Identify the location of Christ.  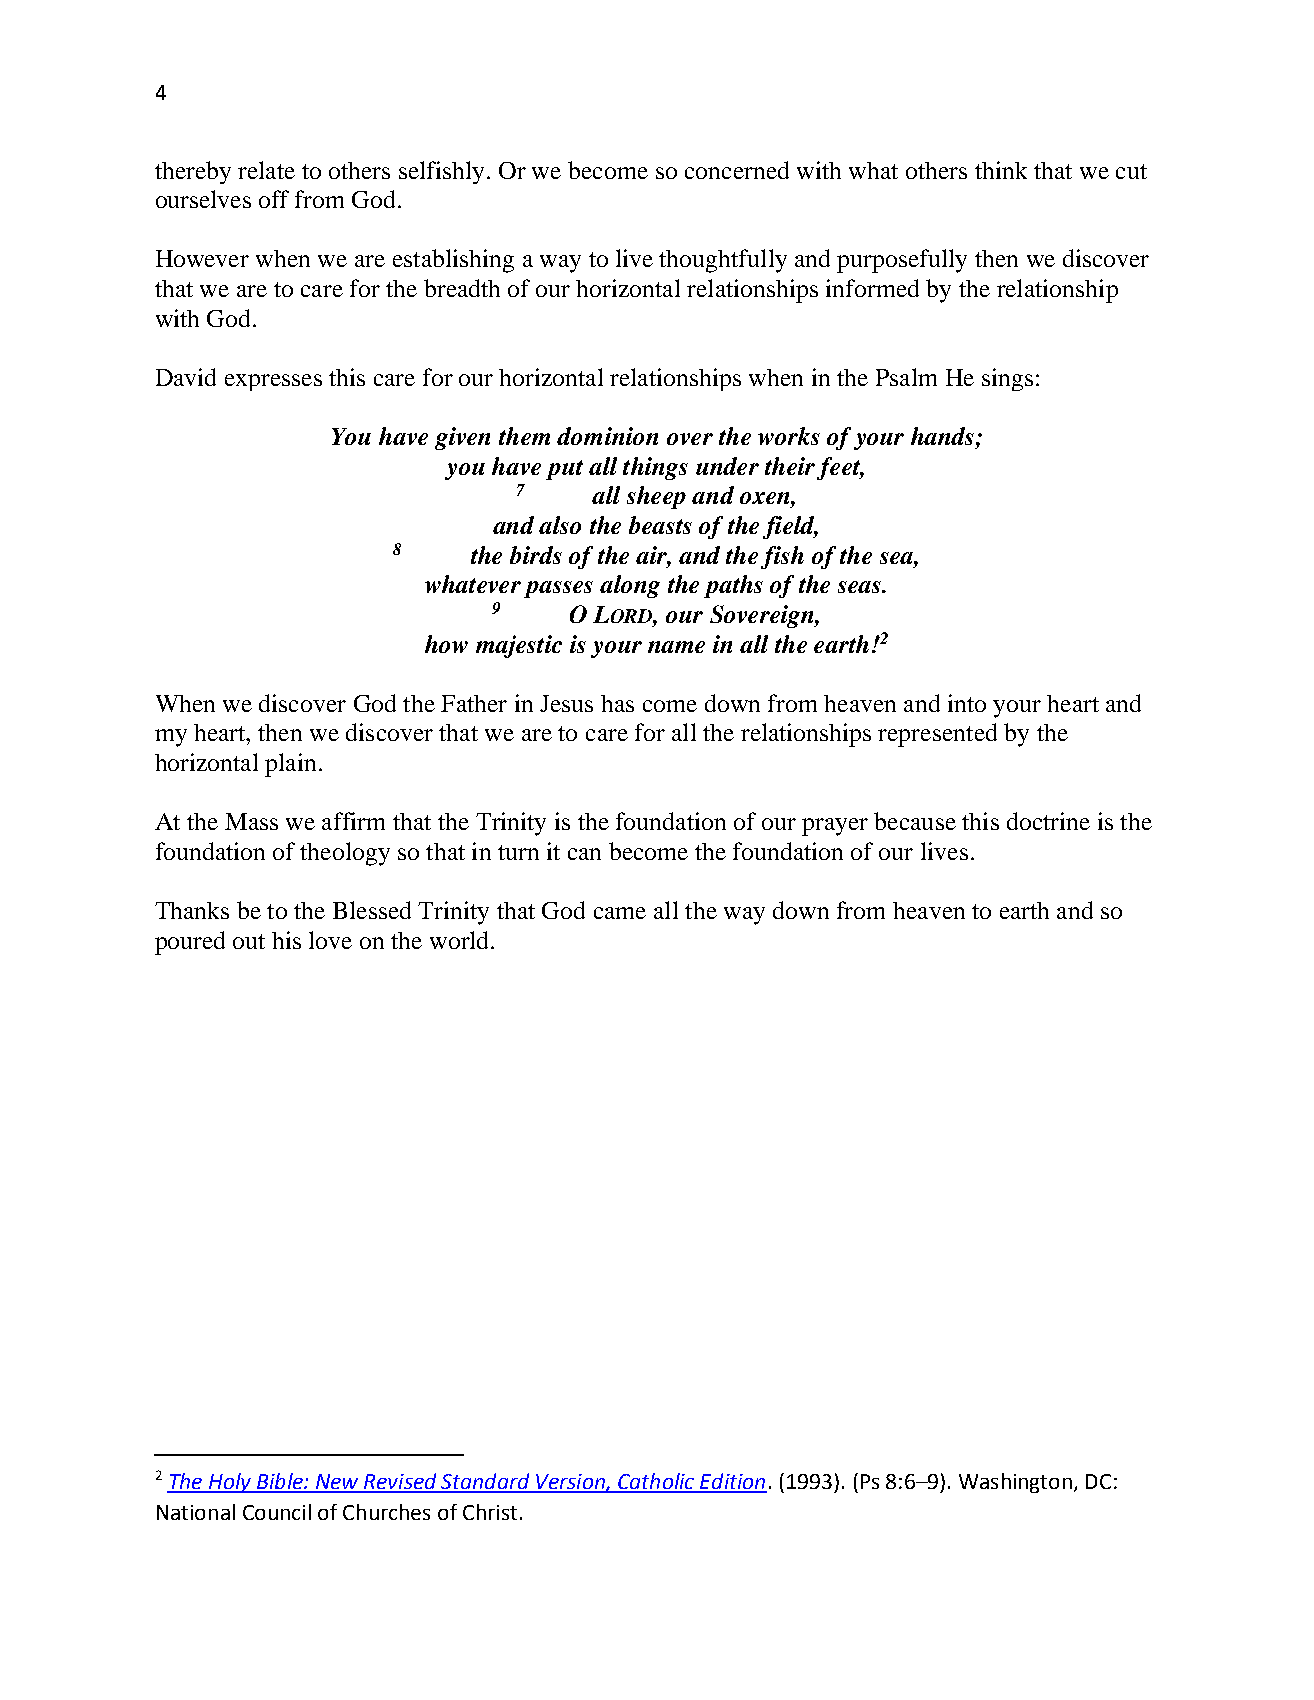
(490, 1512).
